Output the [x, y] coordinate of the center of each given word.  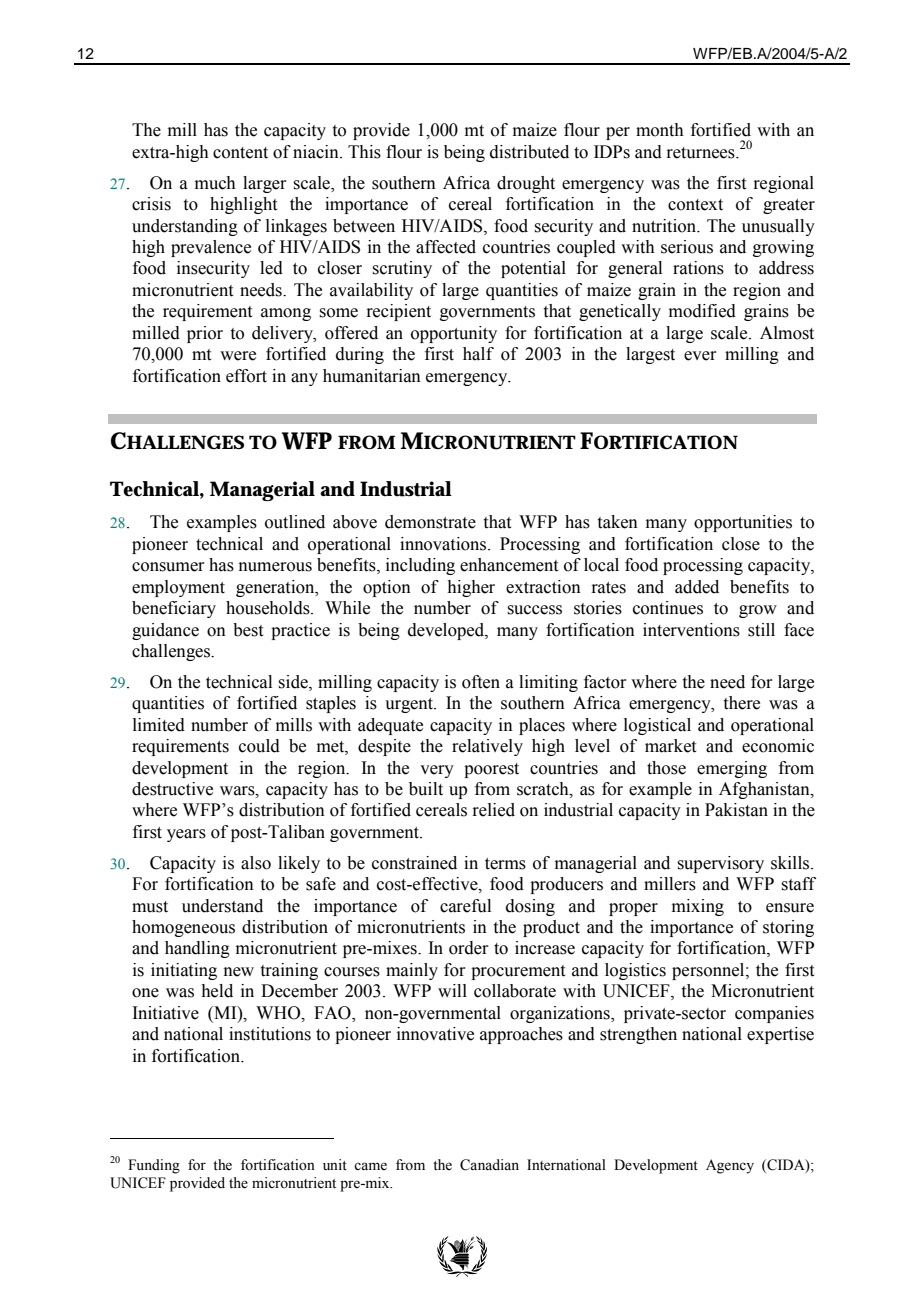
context [695, 205]
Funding [154, 1166]
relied [493, 810]
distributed [529, 152]
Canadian [489, 1165]
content [240, 153]
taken [618, 522]
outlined [295, 522]
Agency [730, 1166]
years [186, 835]
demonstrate [430, 522]
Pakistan [736, 810]
